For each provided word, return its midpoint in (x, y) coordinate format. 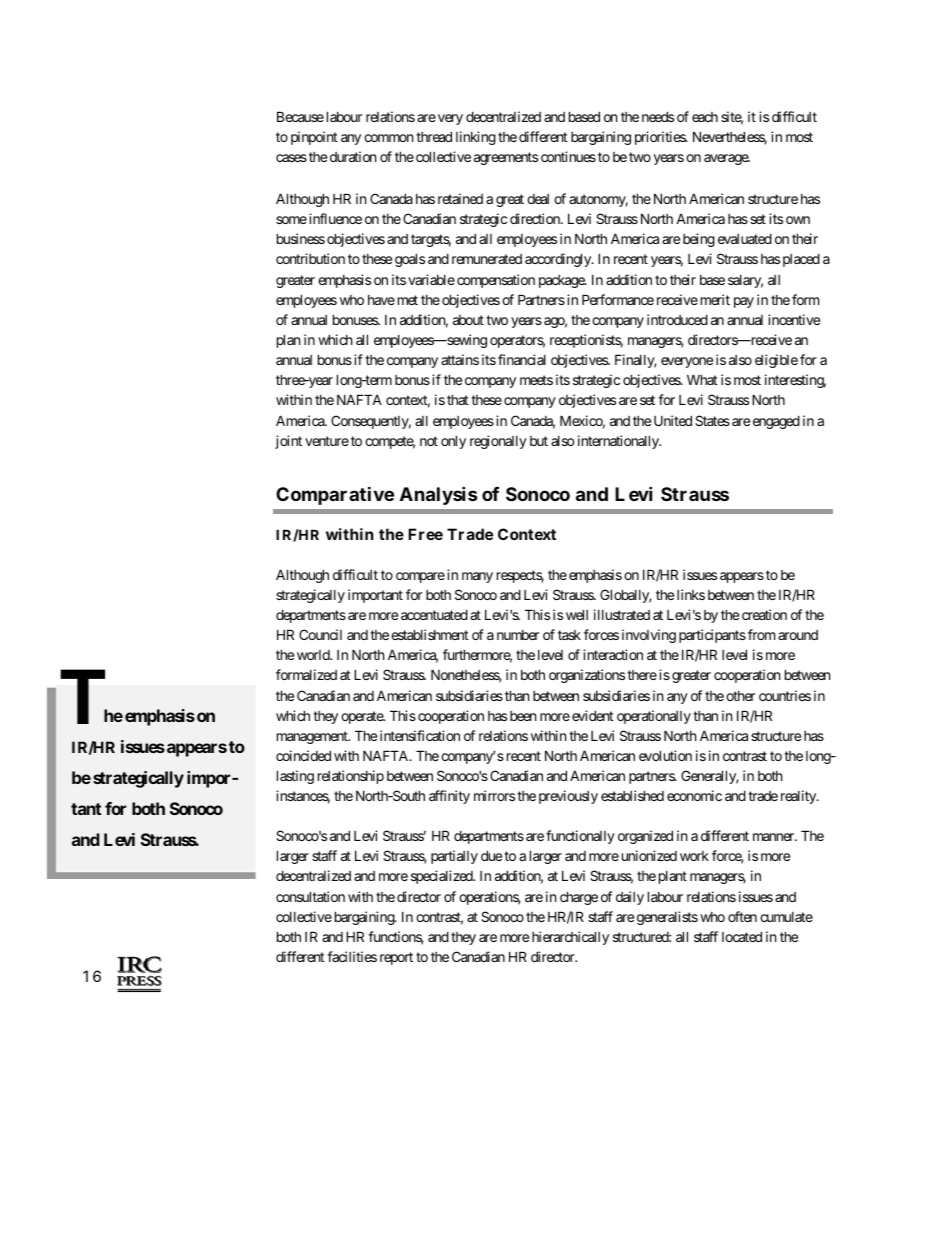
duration (353, 156)
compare (420, 577)
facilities (352, 956)
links (691, 594)
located (742, 936)
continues (568, 156)
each (705, 117)
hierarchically (570, 938)
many (477, 577)
